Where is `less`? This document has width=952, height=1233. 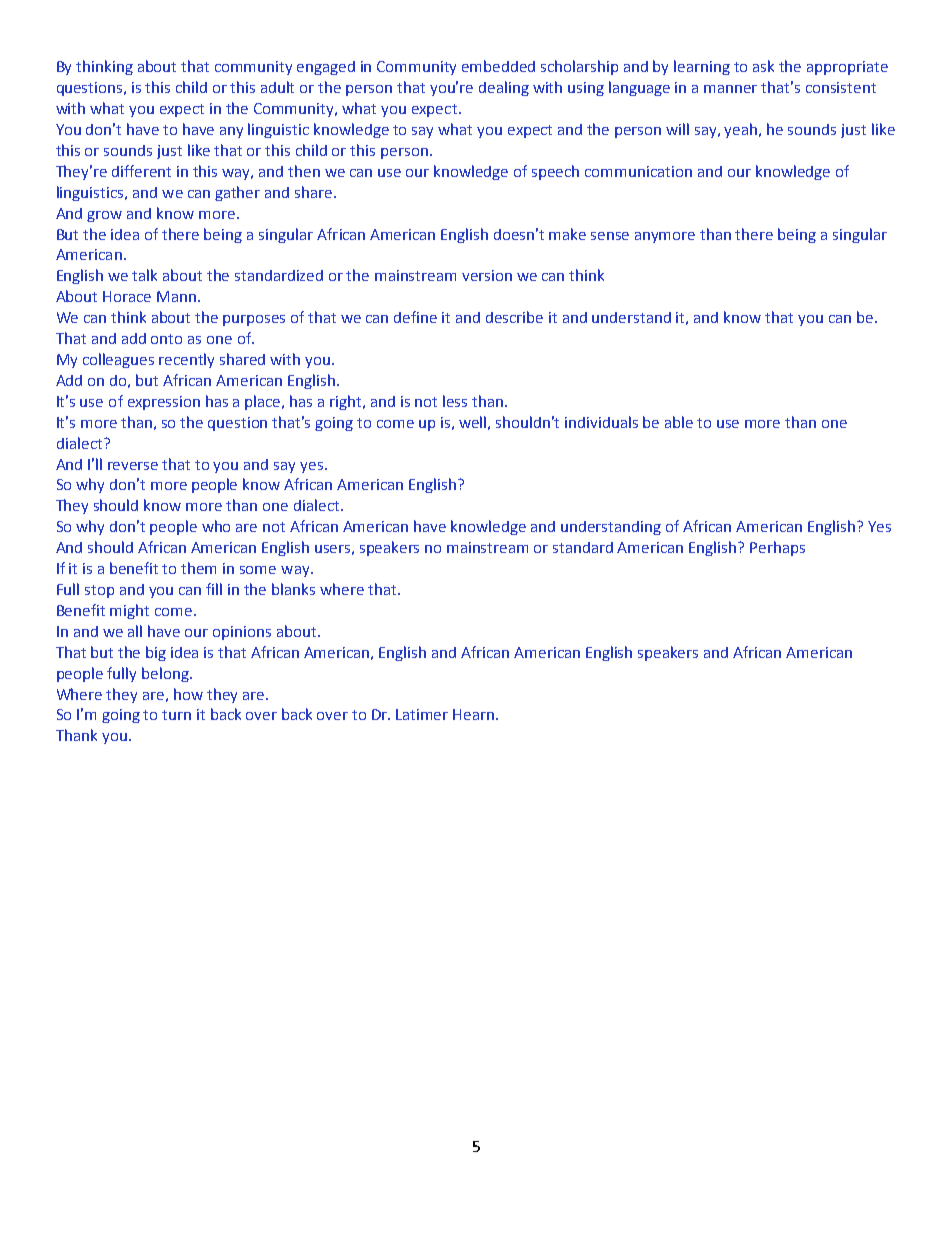
less is located at coordinates (455, 401).
